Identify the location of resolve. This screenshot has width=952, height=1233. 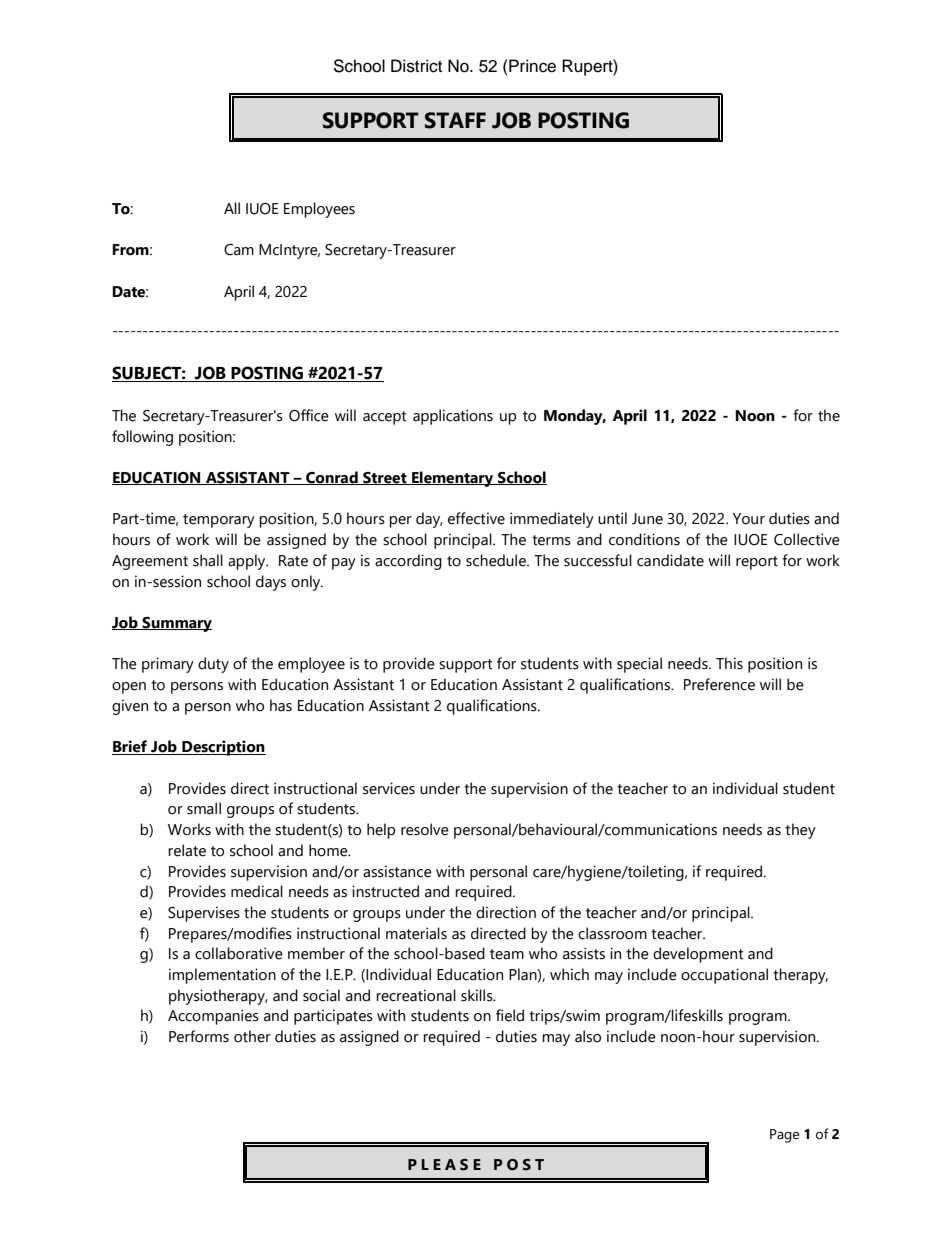
(425, 829).
